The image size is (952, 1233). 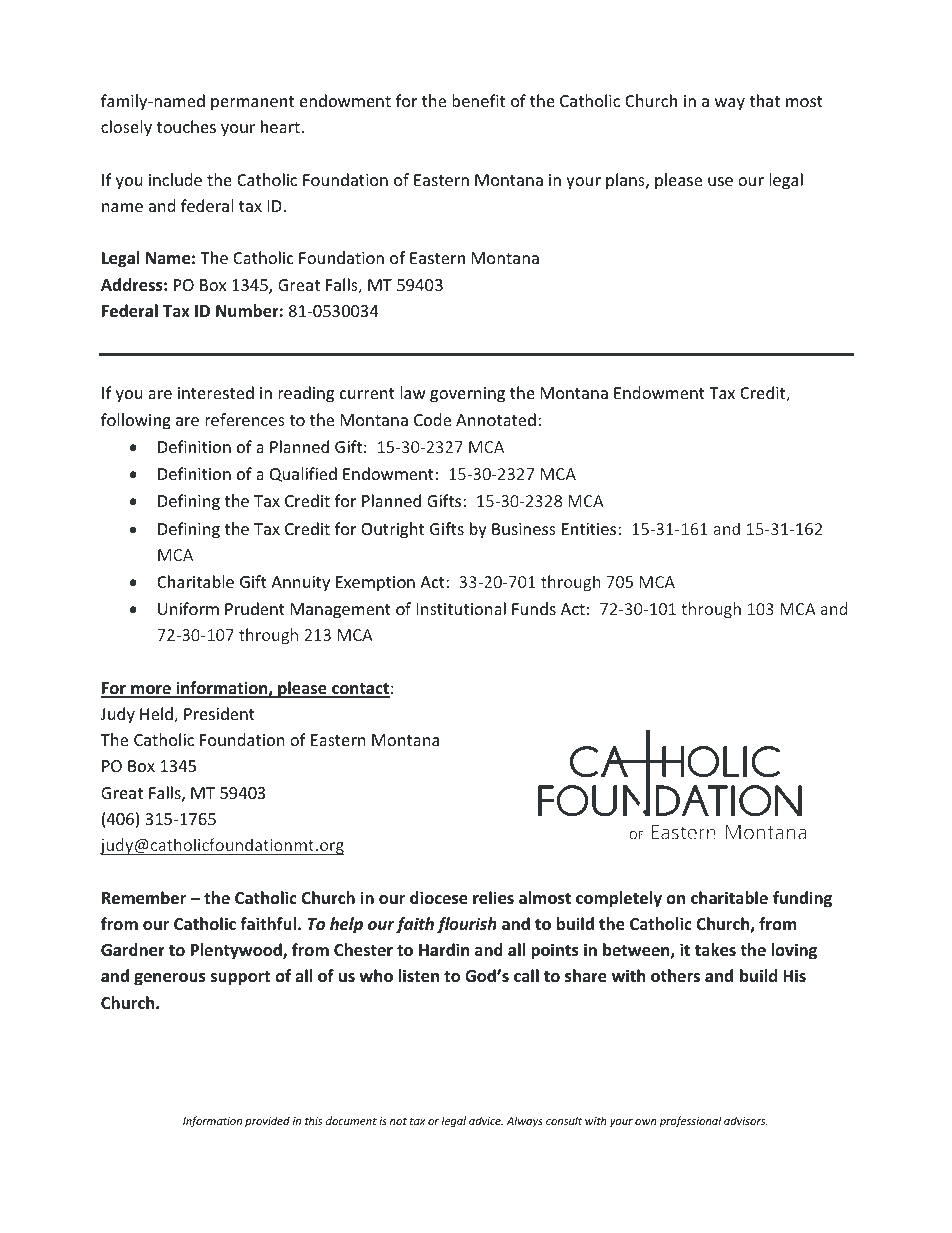 I want to click on Funds, so click(x=534, y=608).
